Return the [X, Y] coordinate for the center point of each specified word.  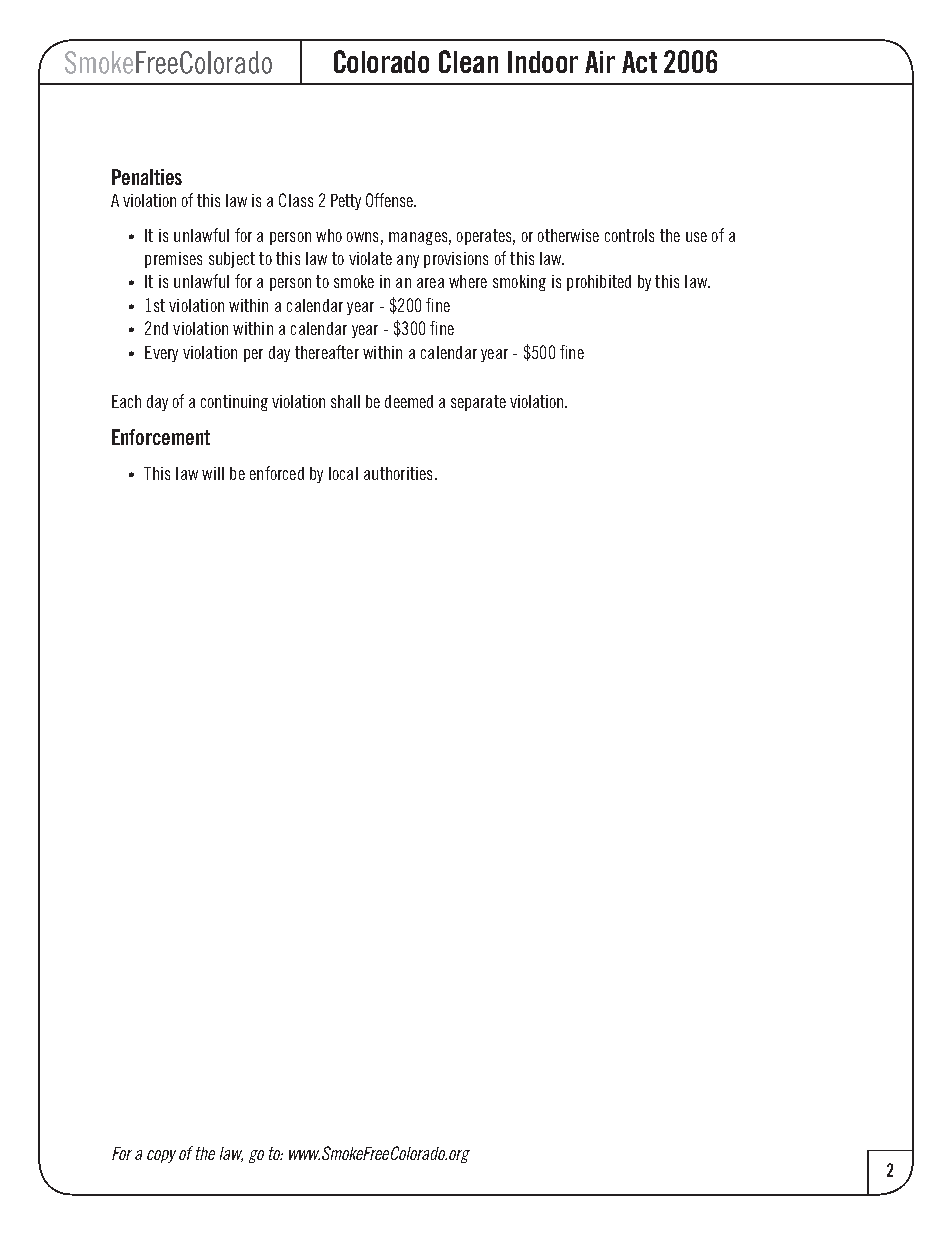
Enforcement [161, 437]
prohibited [599, 283]
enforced [277, 473]
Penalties [147, 177]
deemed [409, 401]
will [213, 473]
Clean [468, 61]
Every [161, 354]
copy [161, 1156]
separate [478, 403]
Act [639, 62]
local [343, 473]
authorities [398, 473]
